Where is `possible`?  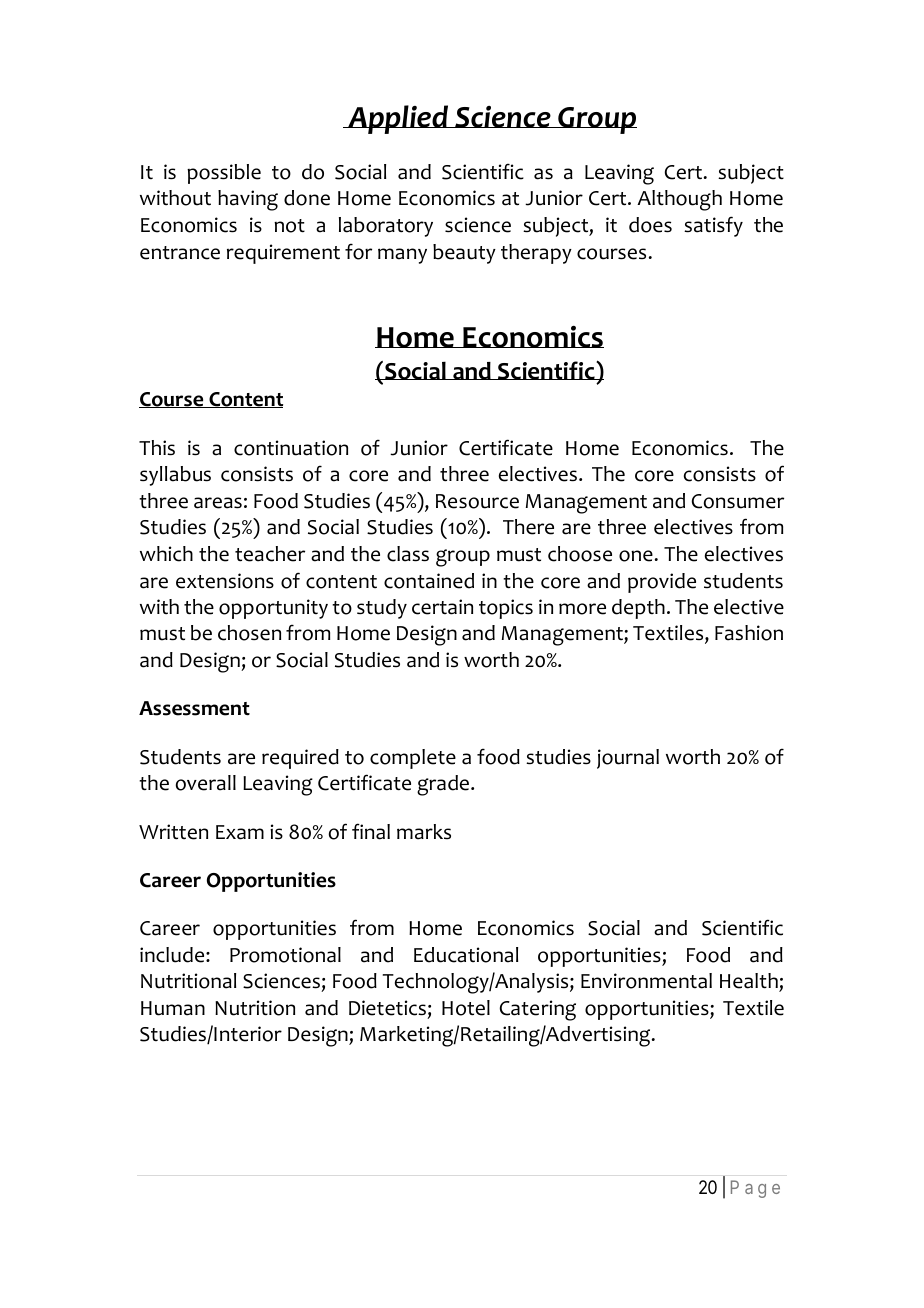 possible is located at coordinates (224, 174).
